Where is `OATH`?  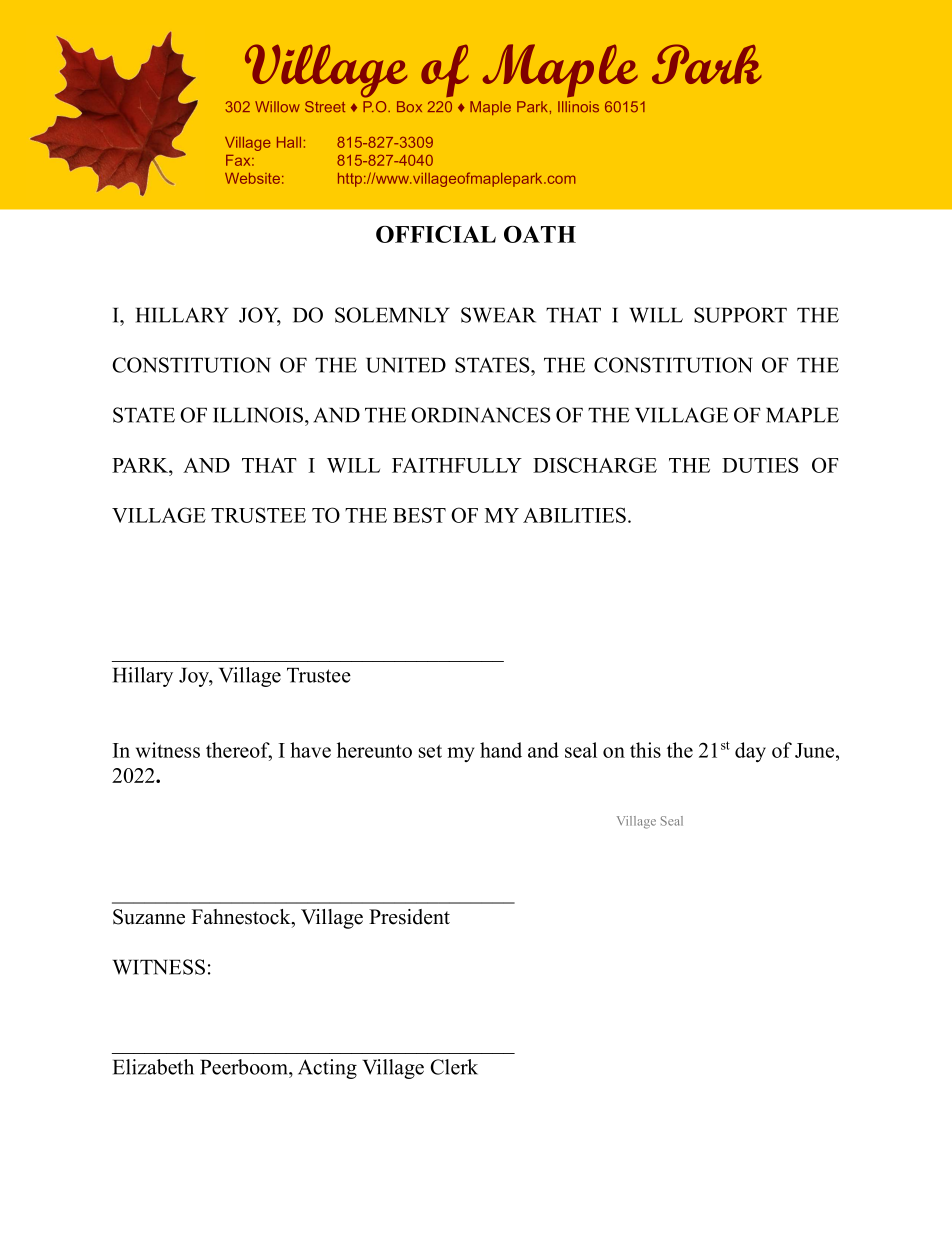
OATH is located at coordinates (540, 234).
